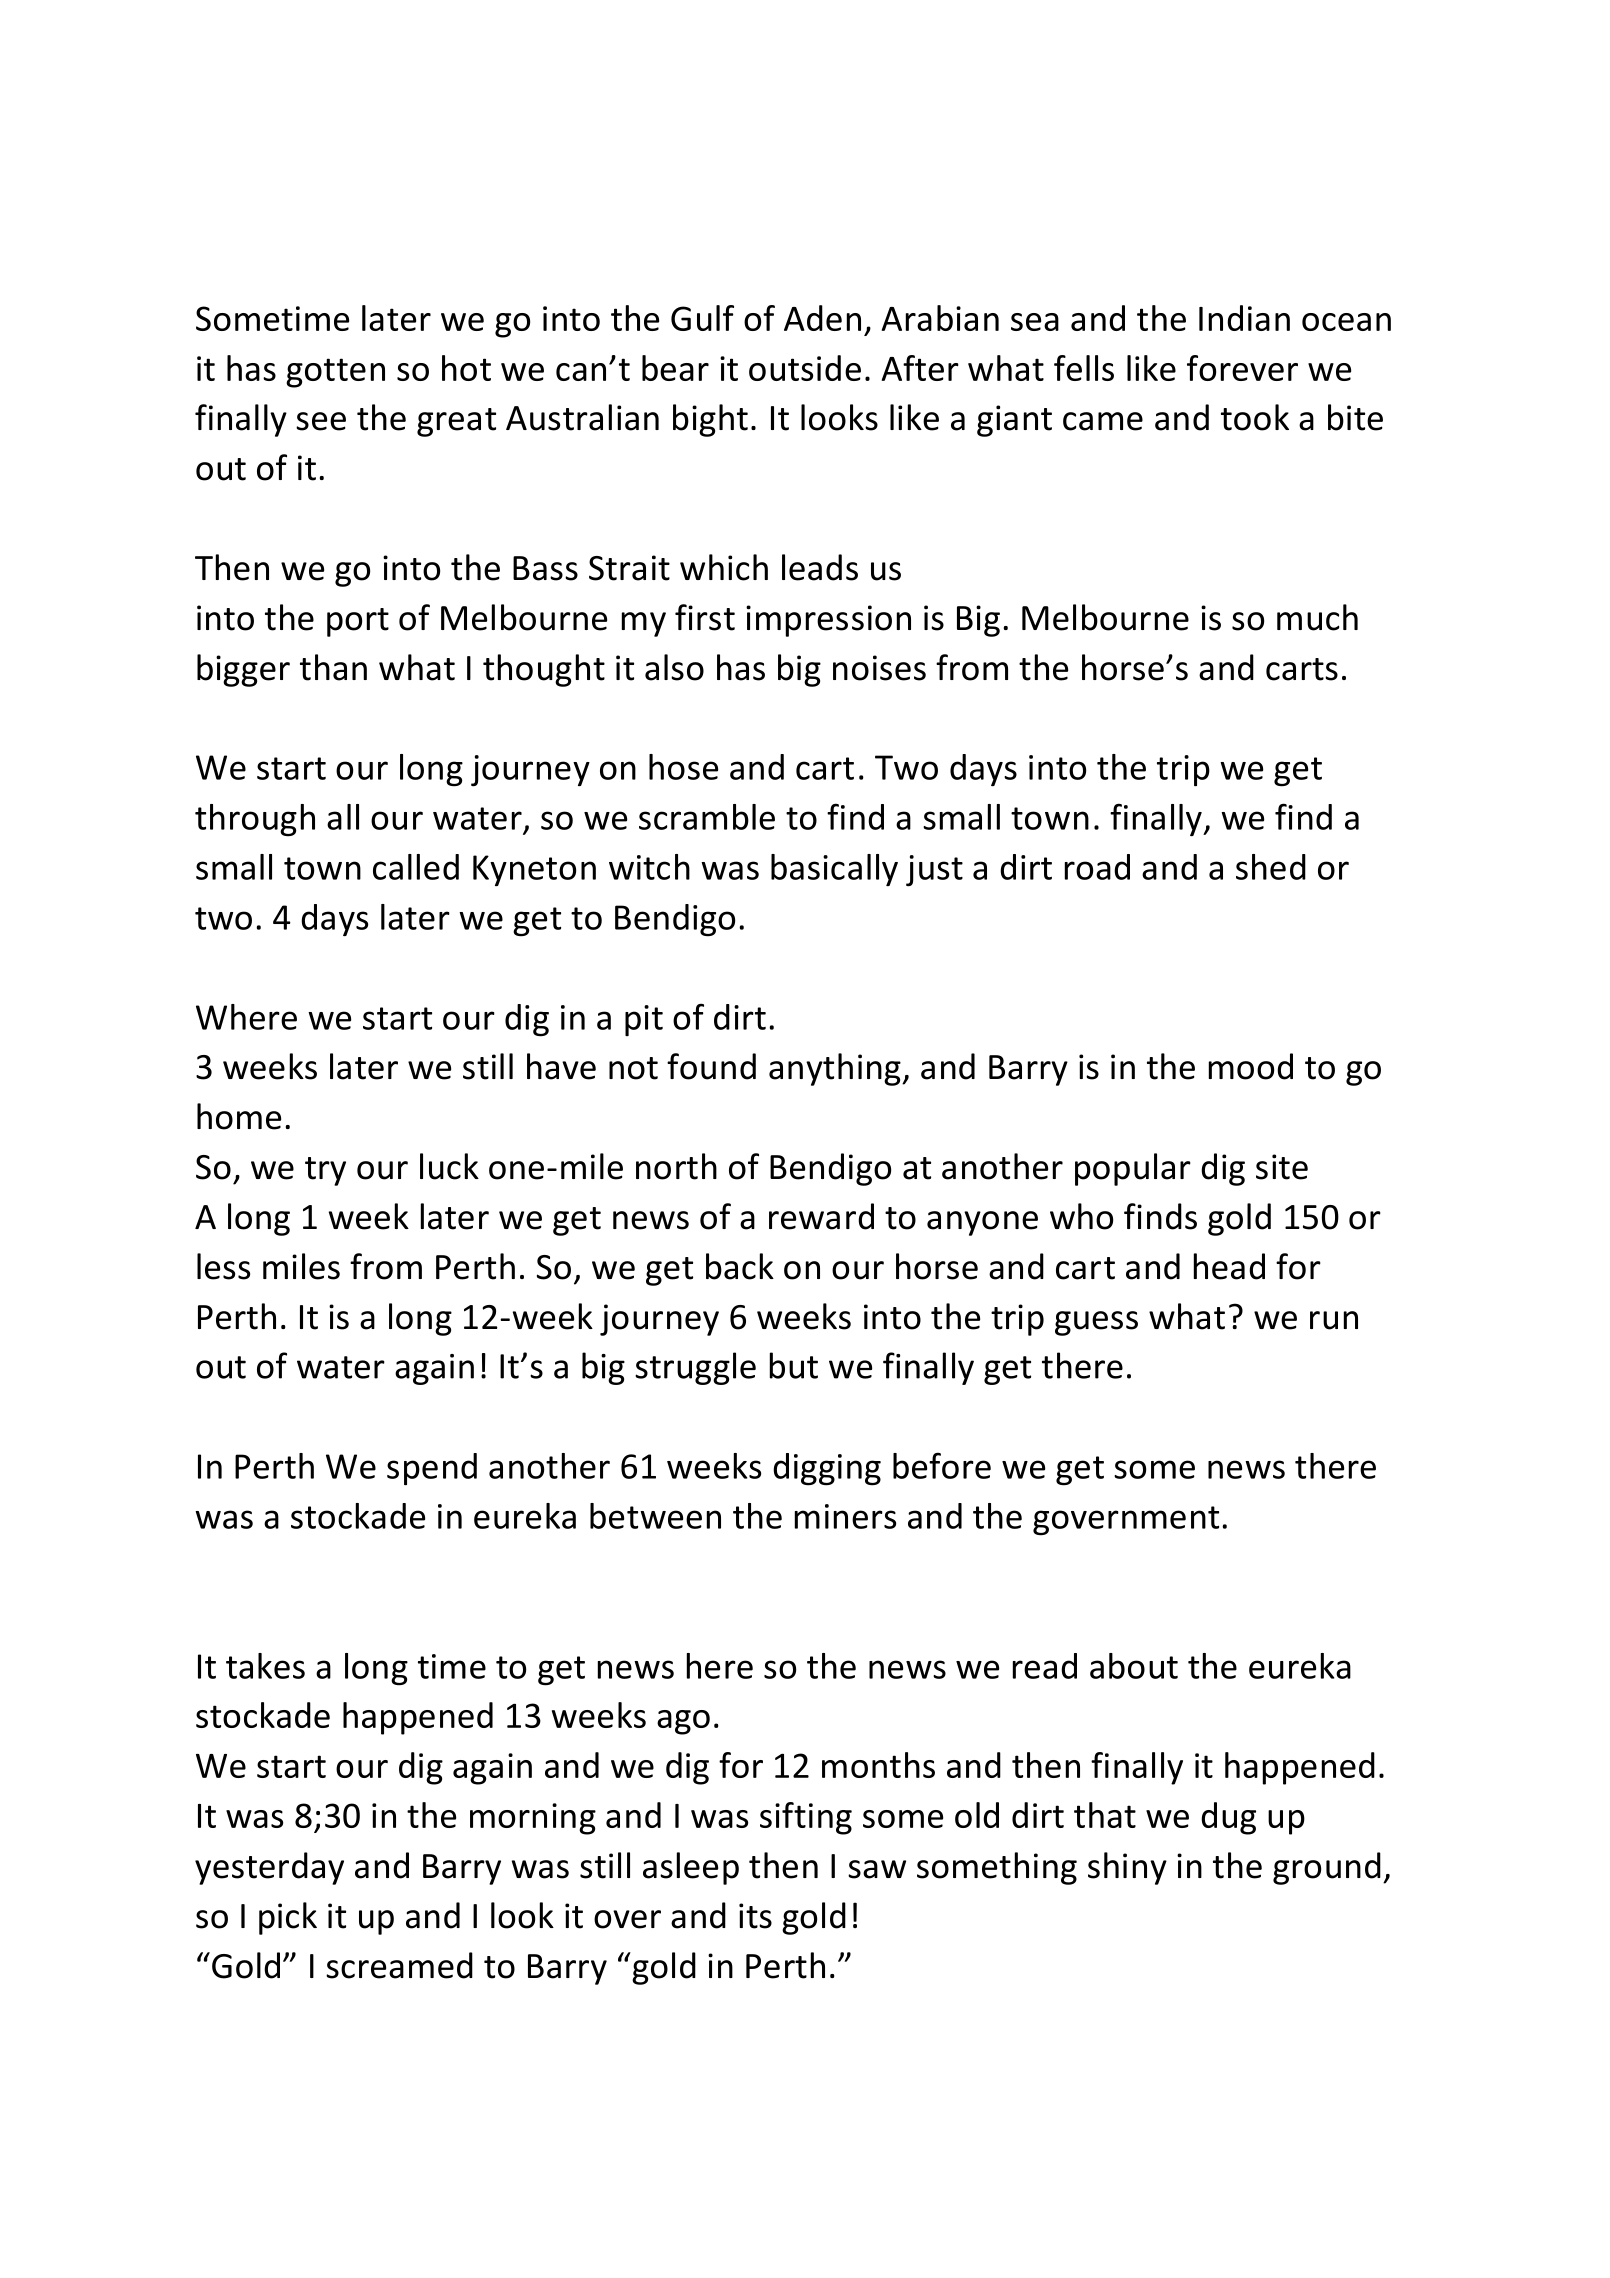 The height and width of the image is (2278, 1610). What do you see at coordinates (1282, 1167) in the image?
I see `site` at bounding box center [1282, 1167].
